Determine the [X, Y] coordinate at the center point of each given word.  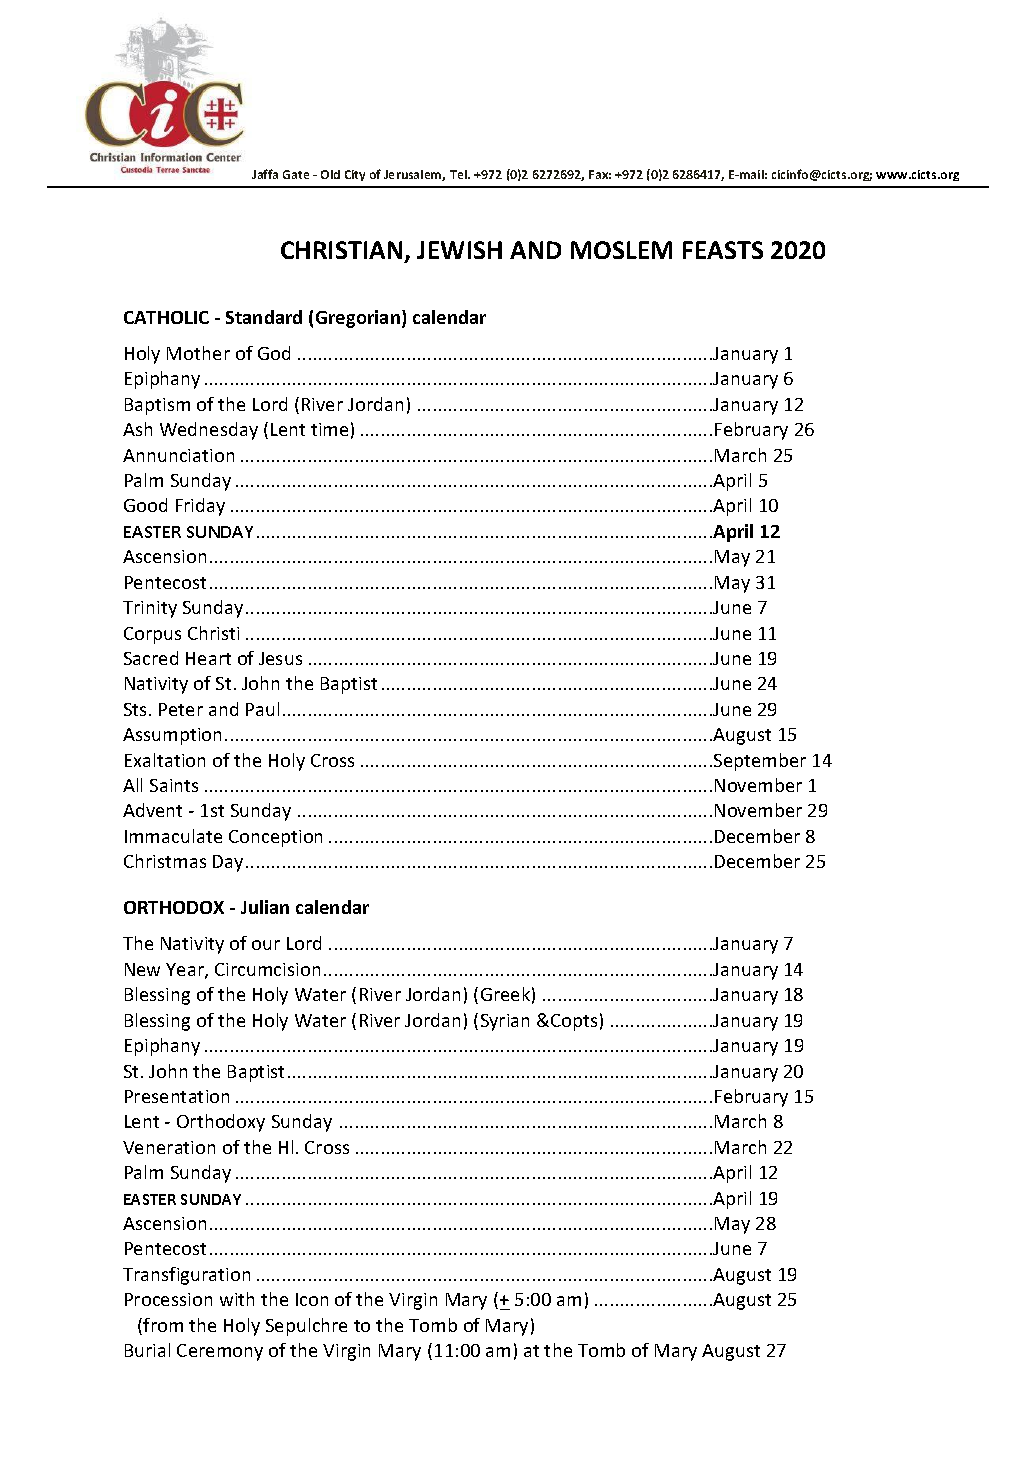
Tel [460, 174]
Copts [574, 1022]
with [237, 1299]
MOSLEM [621, 250]
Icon [312, 1299]
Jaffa [265, 174]
